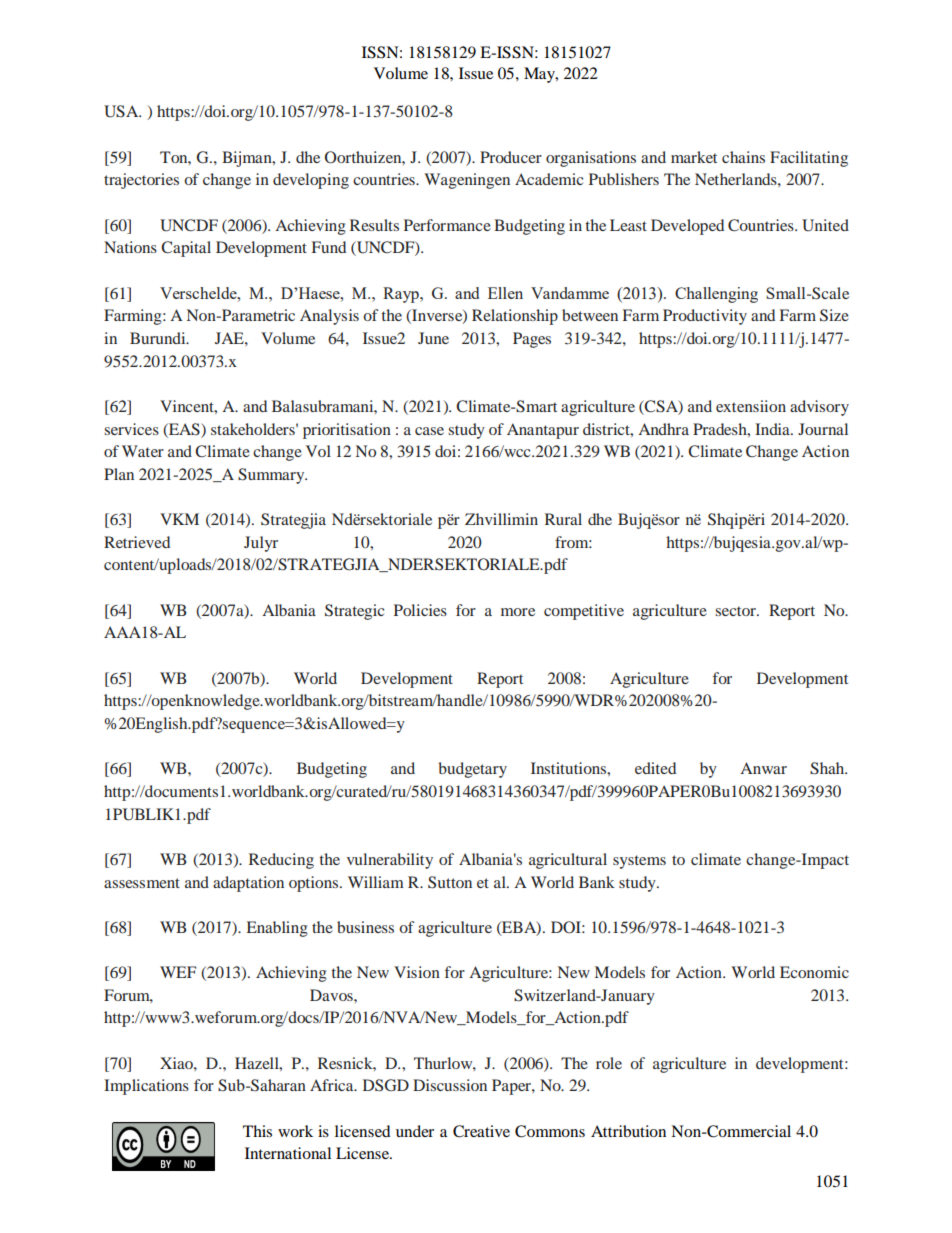 This screenshot has width=952, height=1233. Describe the element at coordinates (122, 111) in the screenshot. I see `USA` at that location.
